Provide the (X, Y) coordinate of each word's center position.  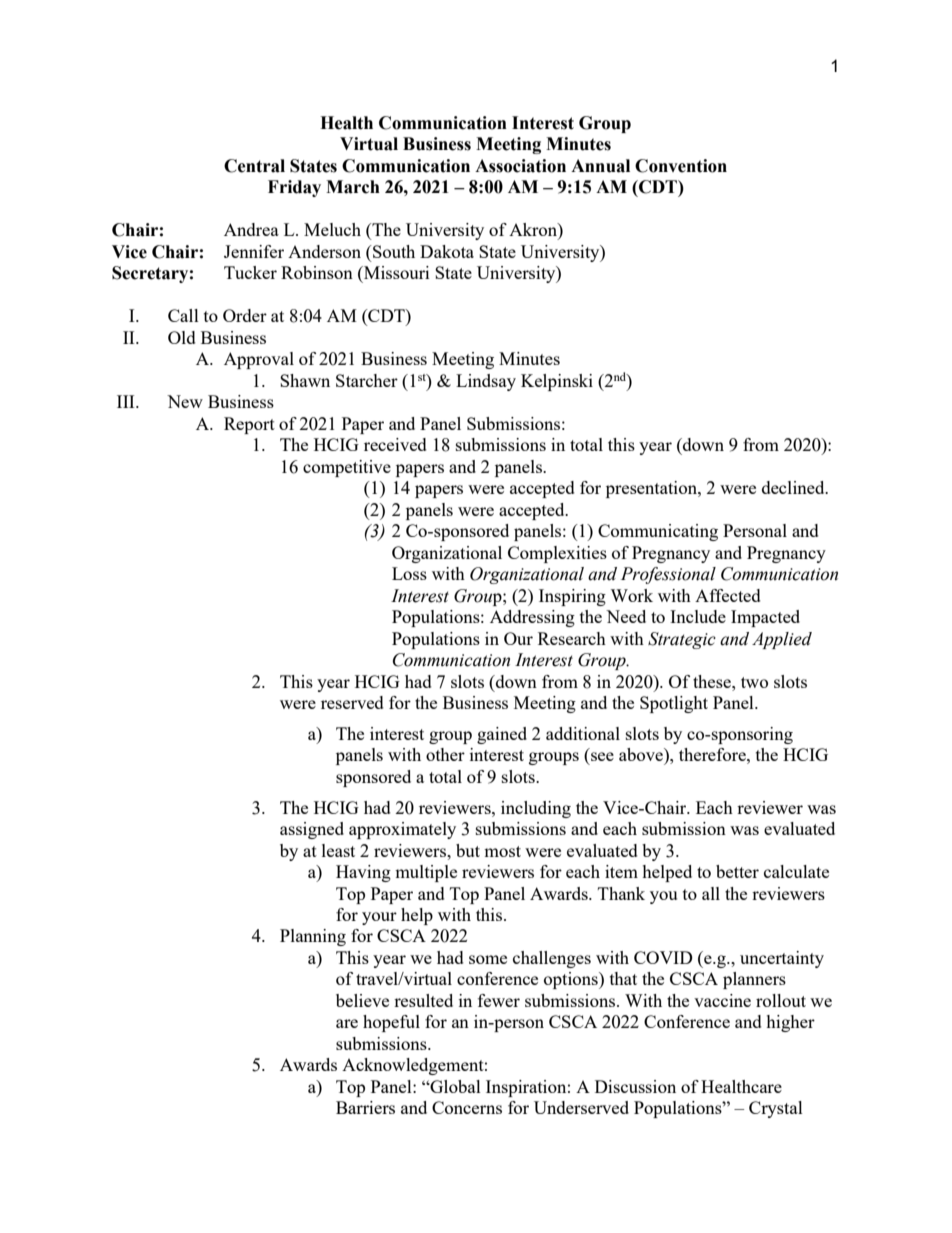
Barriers (365, 1107)
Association (520, 166)
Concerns (467, 1107)
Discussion (635, 1086)
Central (254, 166)
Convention (681, 166)
